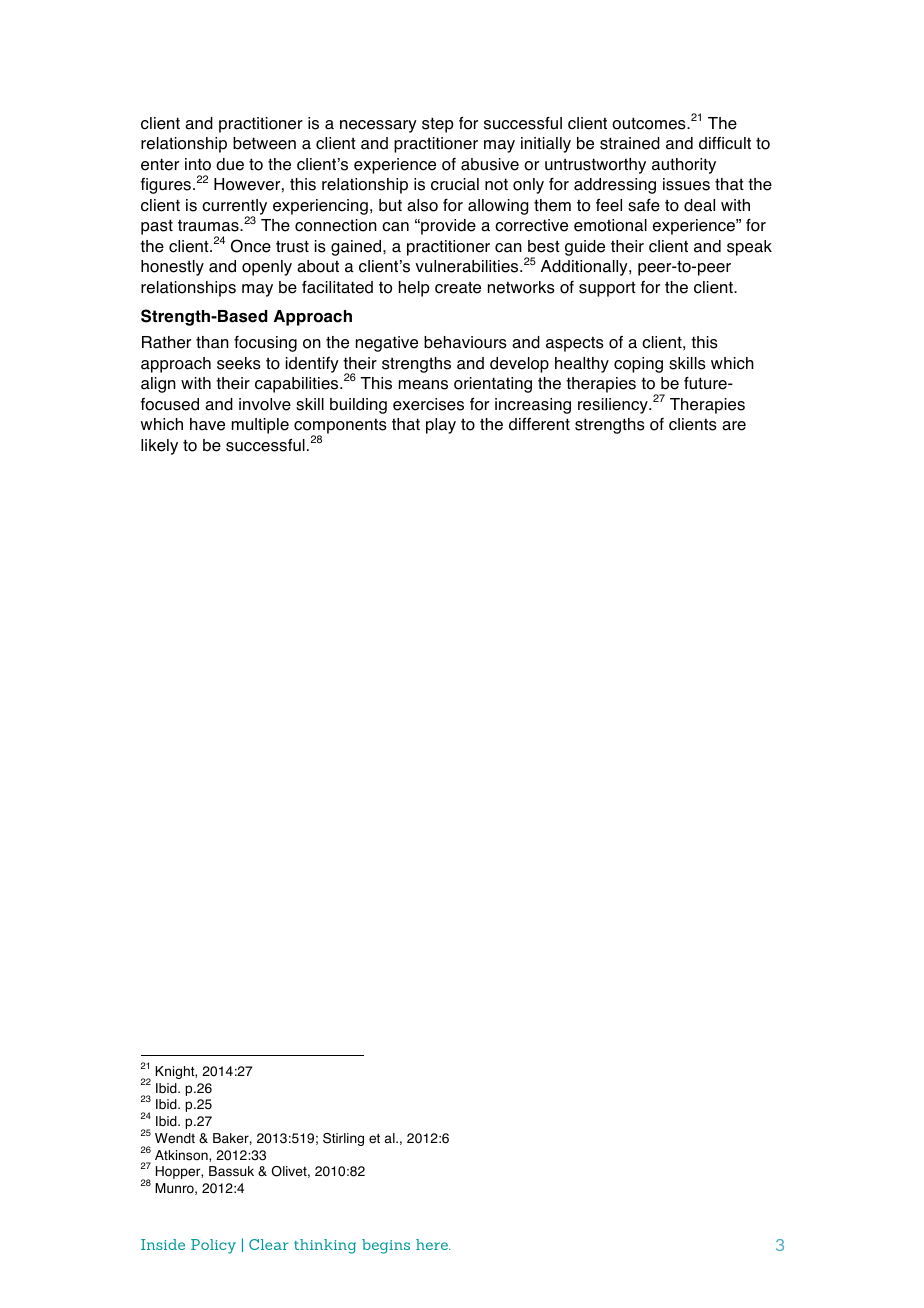 The width and height of the screenshot is (924, 1308). Describe the element at coordinates (386, 1246) in the screenshot. I see `begins` at that location.
